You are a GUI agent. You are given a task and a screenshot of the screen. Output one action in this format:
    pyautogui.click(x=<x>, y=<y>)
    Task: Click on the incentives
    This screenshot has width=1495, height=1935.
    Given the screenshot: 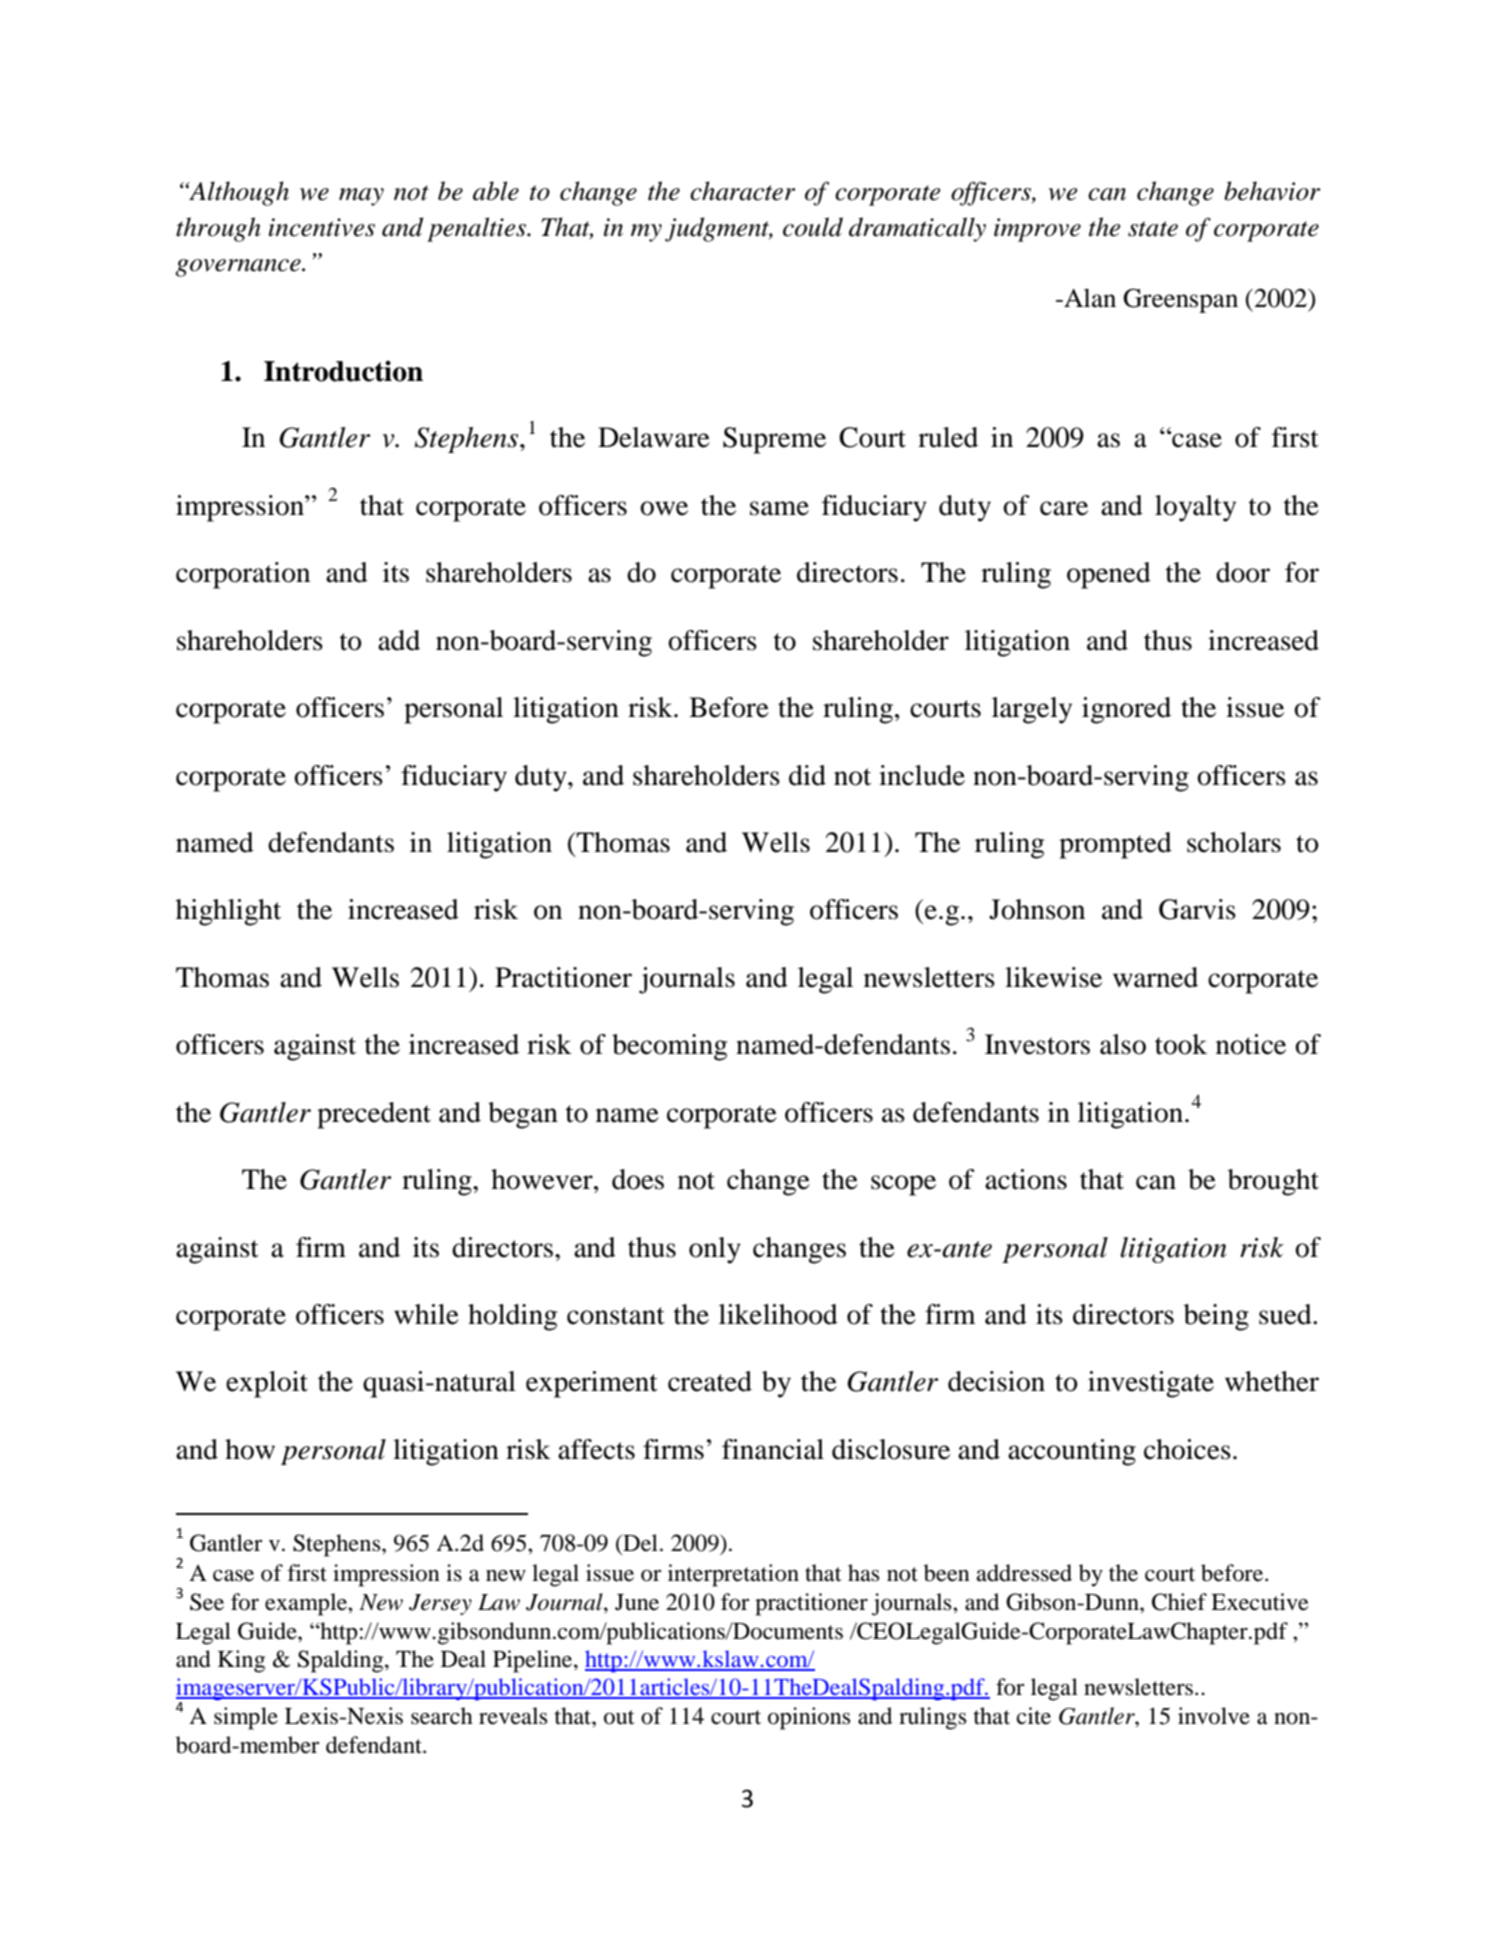 What is the action you would take?
    pyautogui.click(x=322, y=227)
